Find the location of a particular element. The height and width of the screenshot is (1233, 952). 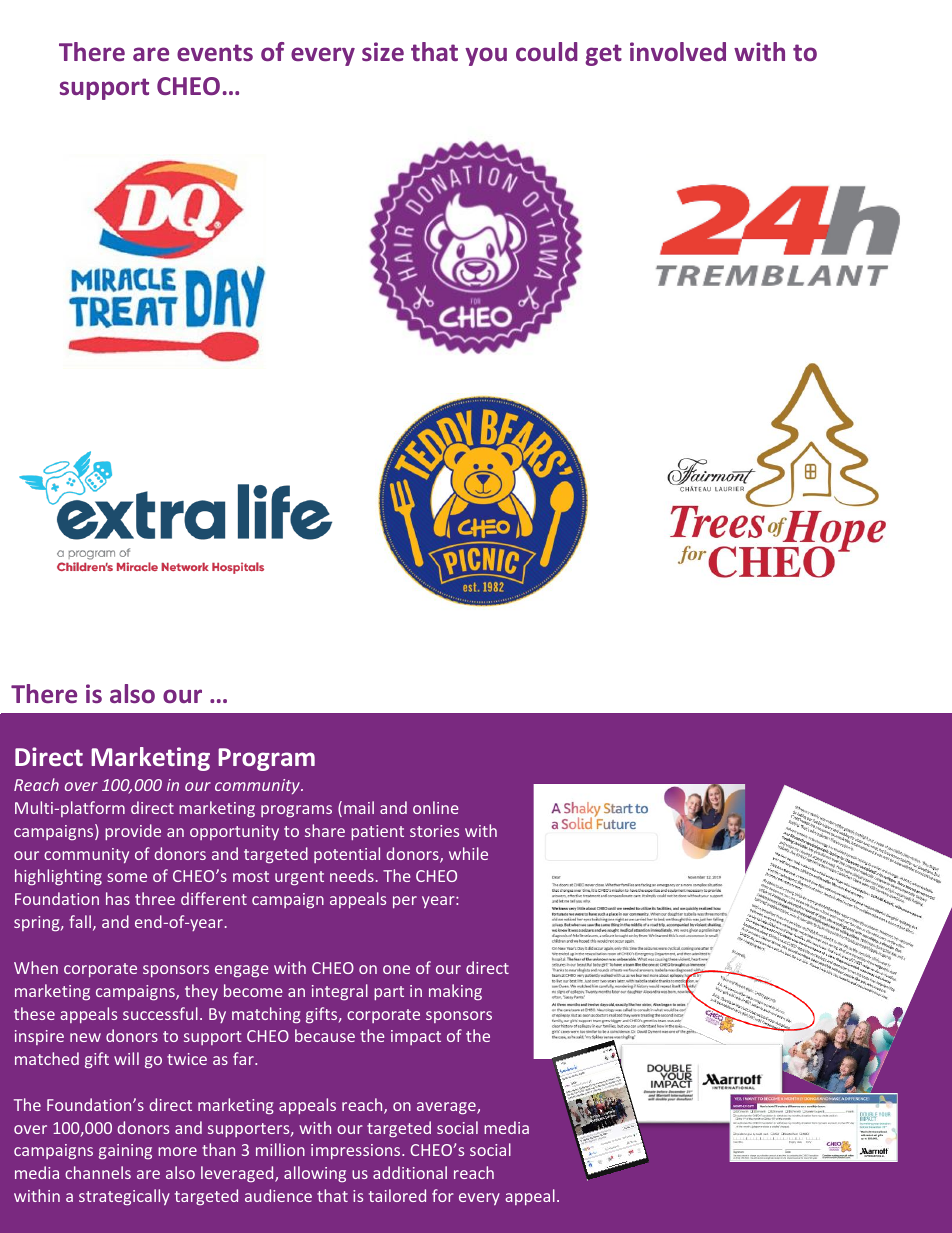

mail is located at coordinates (359, 807).
